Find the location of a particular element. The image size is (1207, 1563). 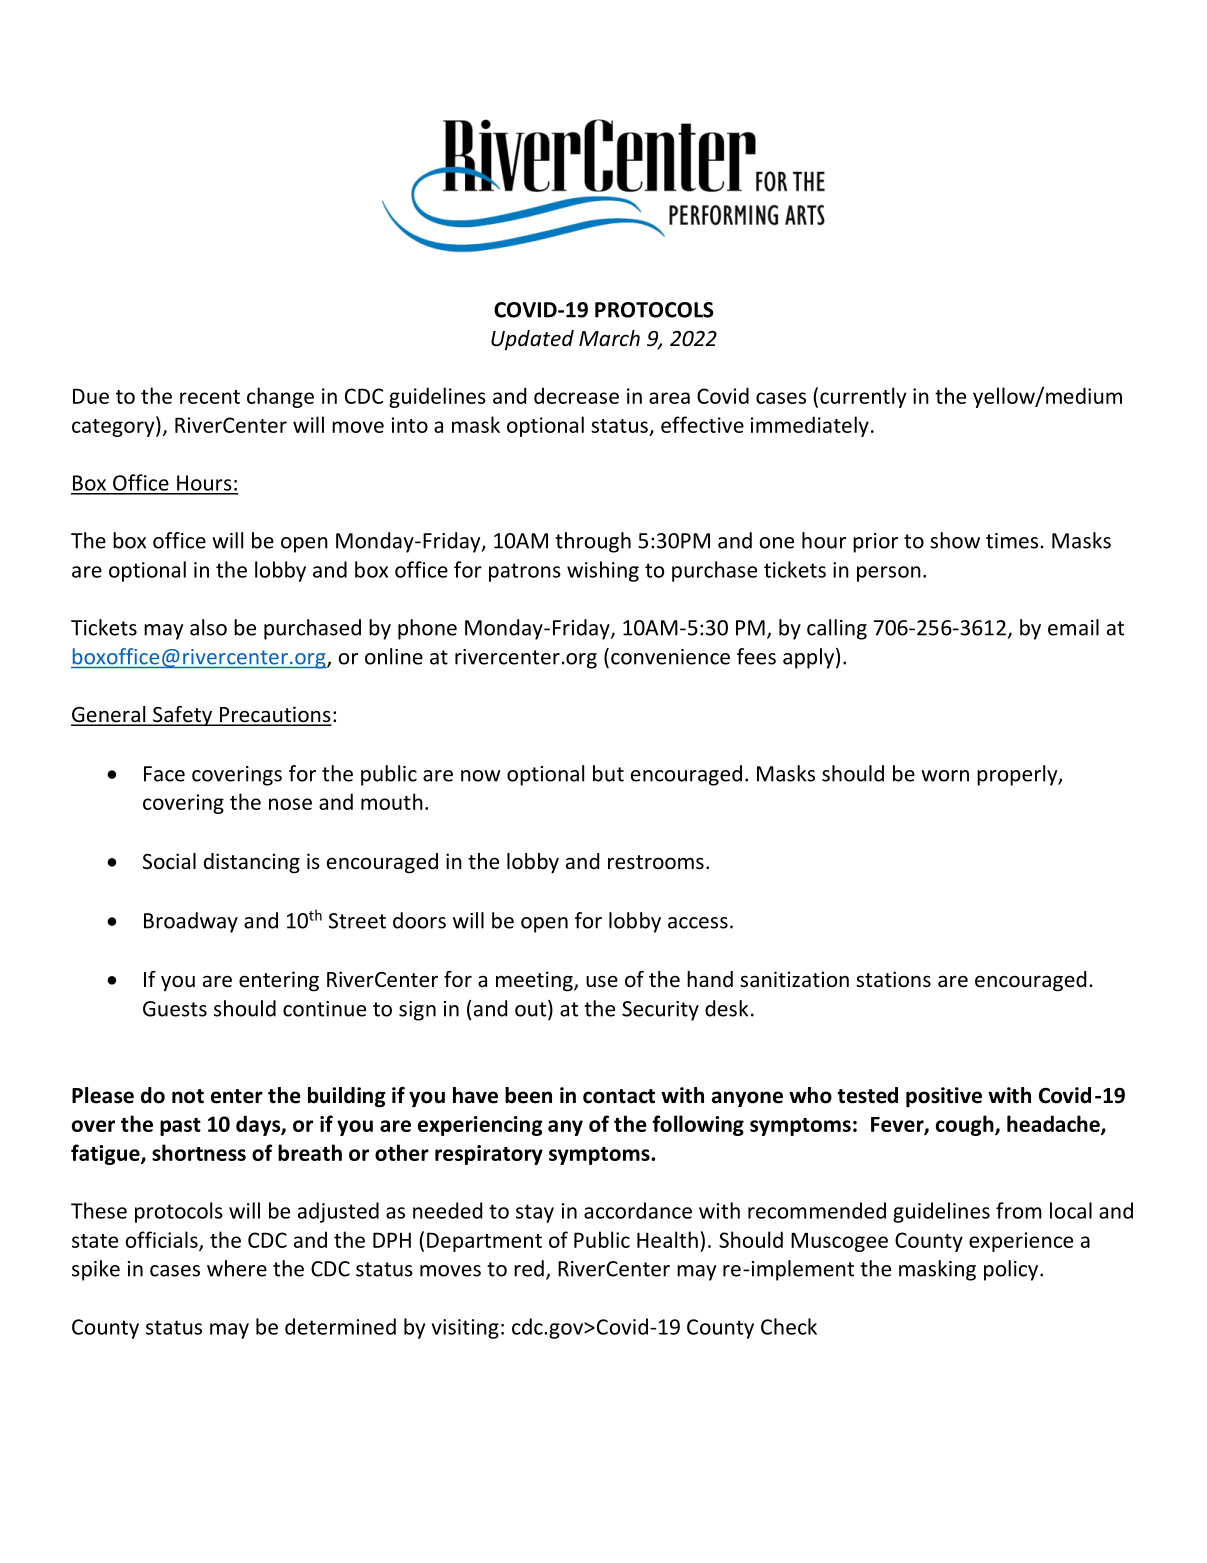

restrooms is located at coordinates (656, 862).
